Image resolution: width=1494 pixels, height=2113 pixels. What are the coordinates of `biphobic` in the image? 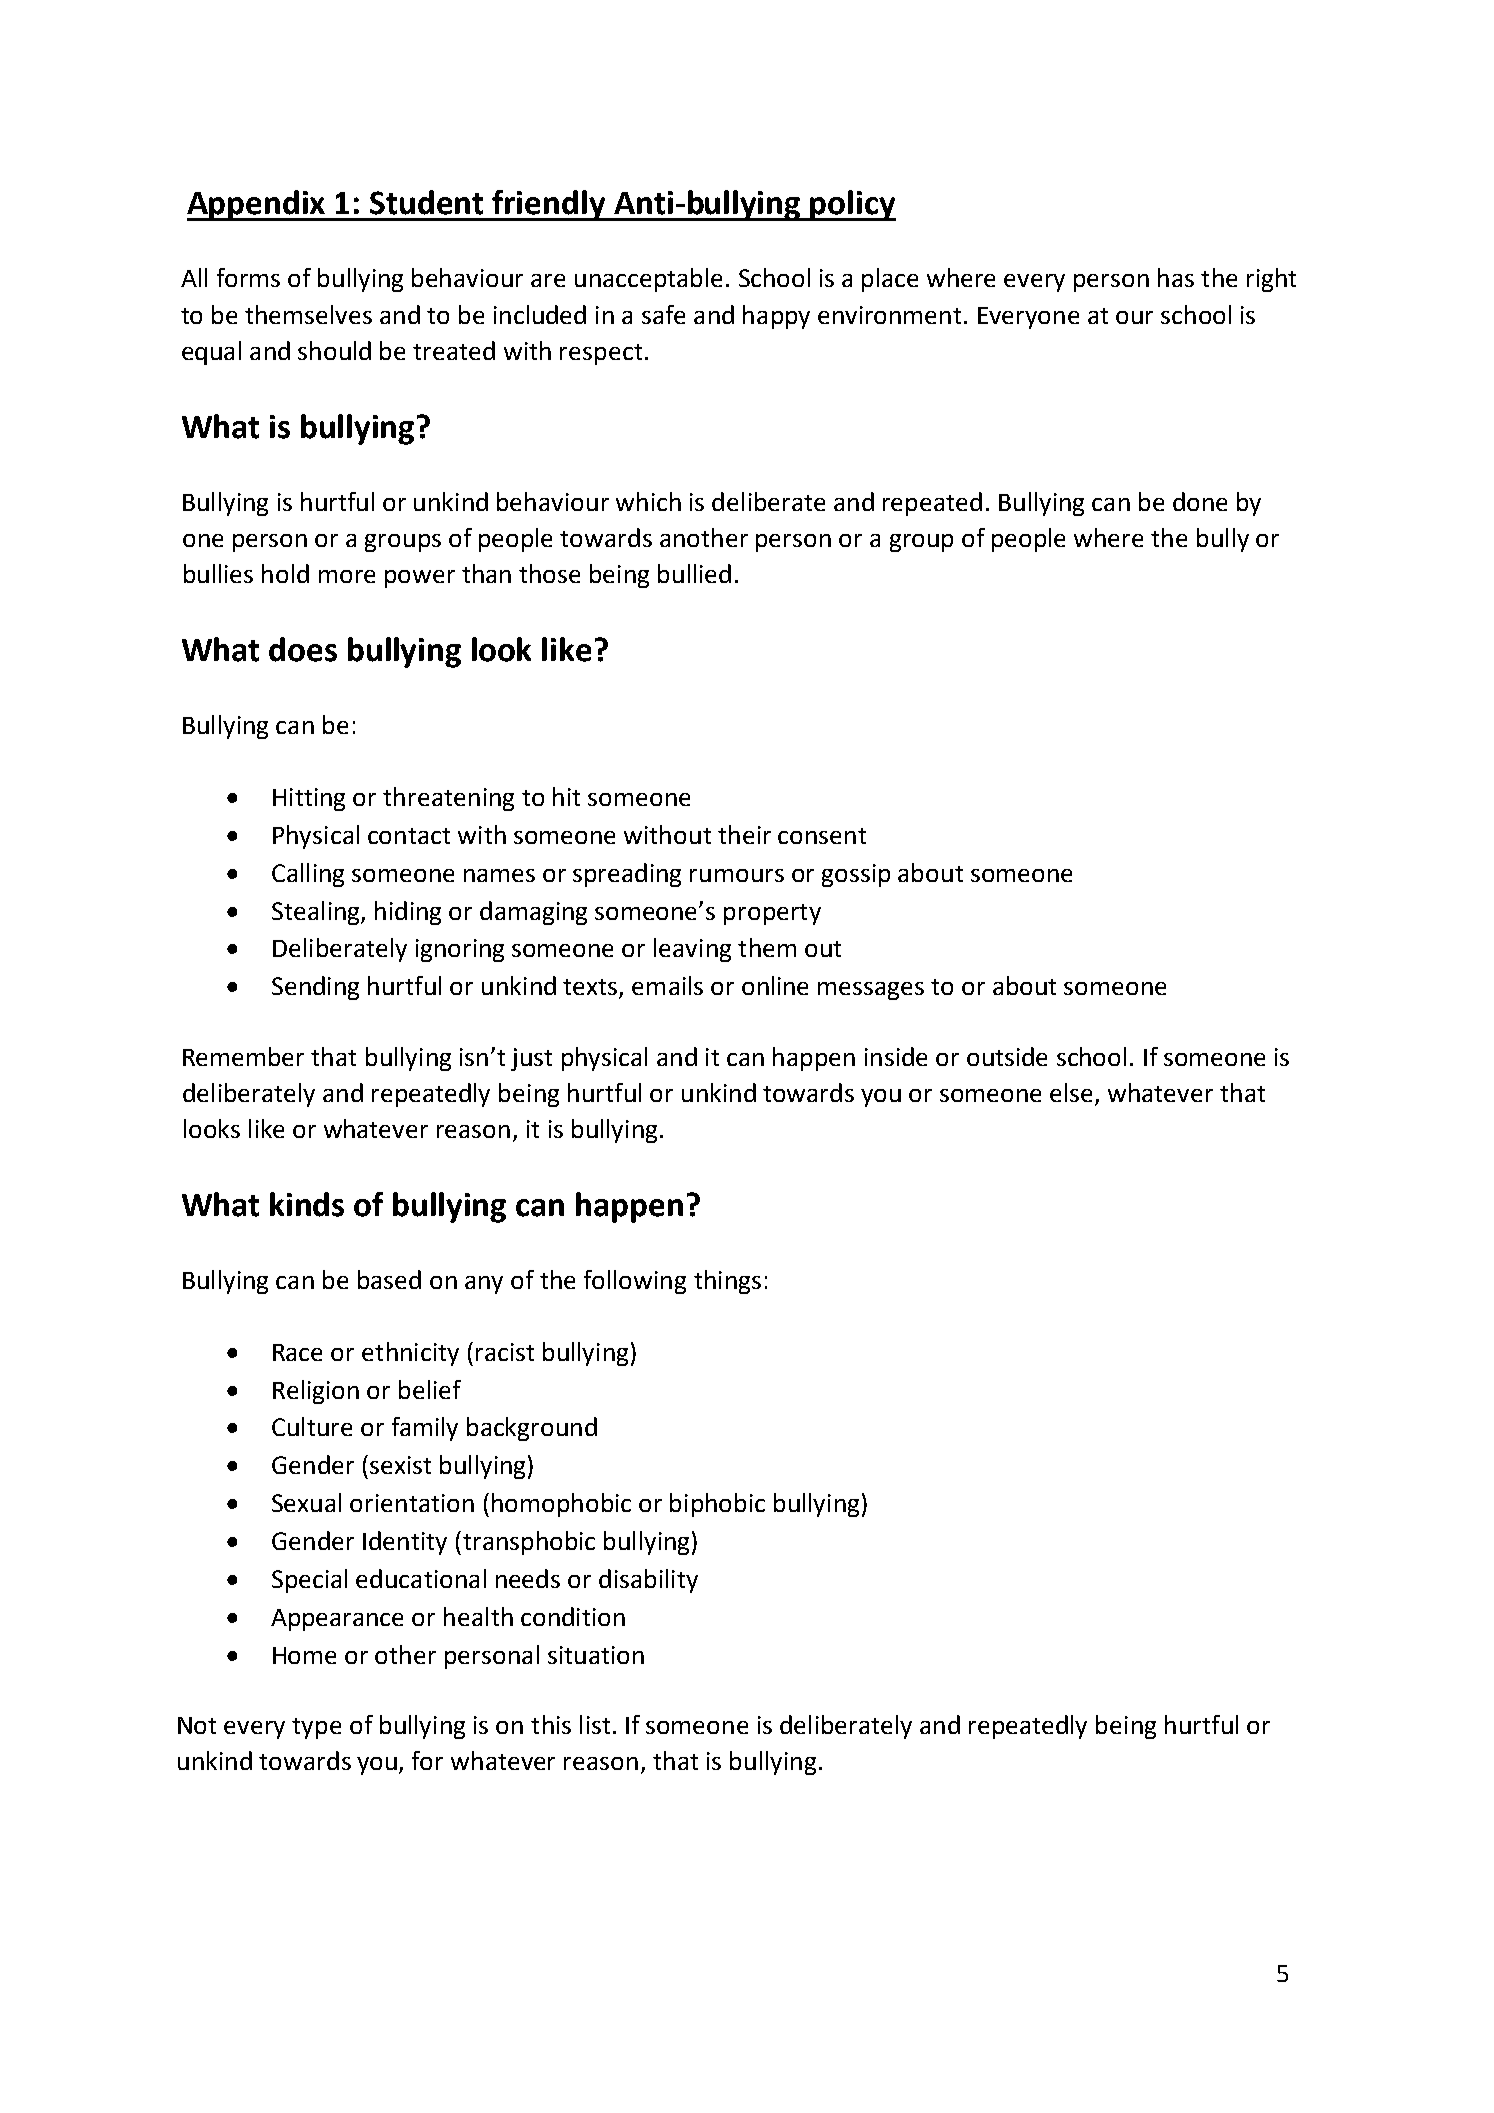 It's located at (717, 1505).
